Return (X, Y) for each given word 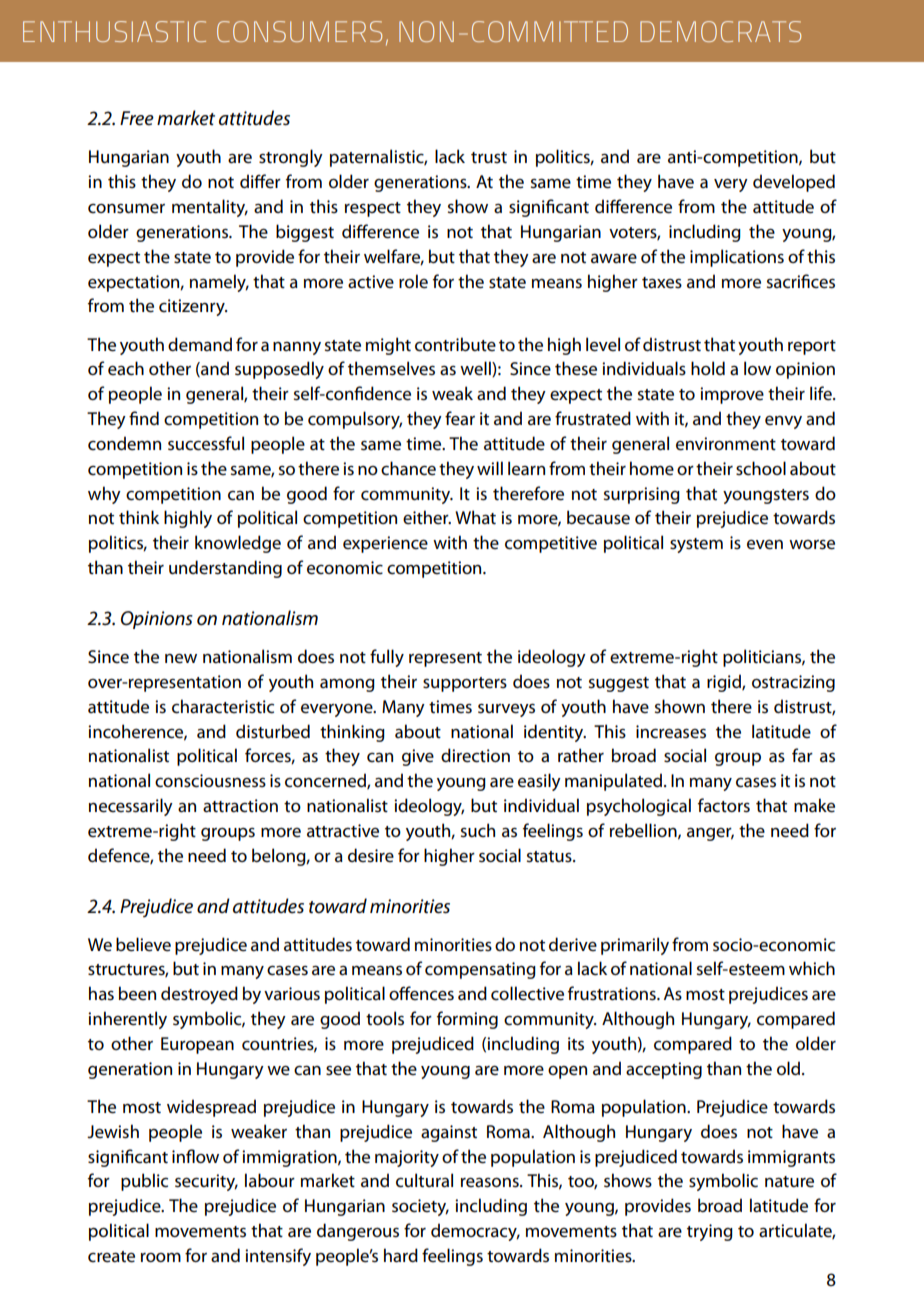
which (812, 968)
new (181, 659)
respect (373, 209)
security (206, 1182)
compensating (480, 970)
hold (708, 368)
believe (143, 944)
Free (137, 118)
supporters (465, 684)
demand (200, 344)
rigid (725, 683)
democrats (720, 31)
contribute (455, 344)
